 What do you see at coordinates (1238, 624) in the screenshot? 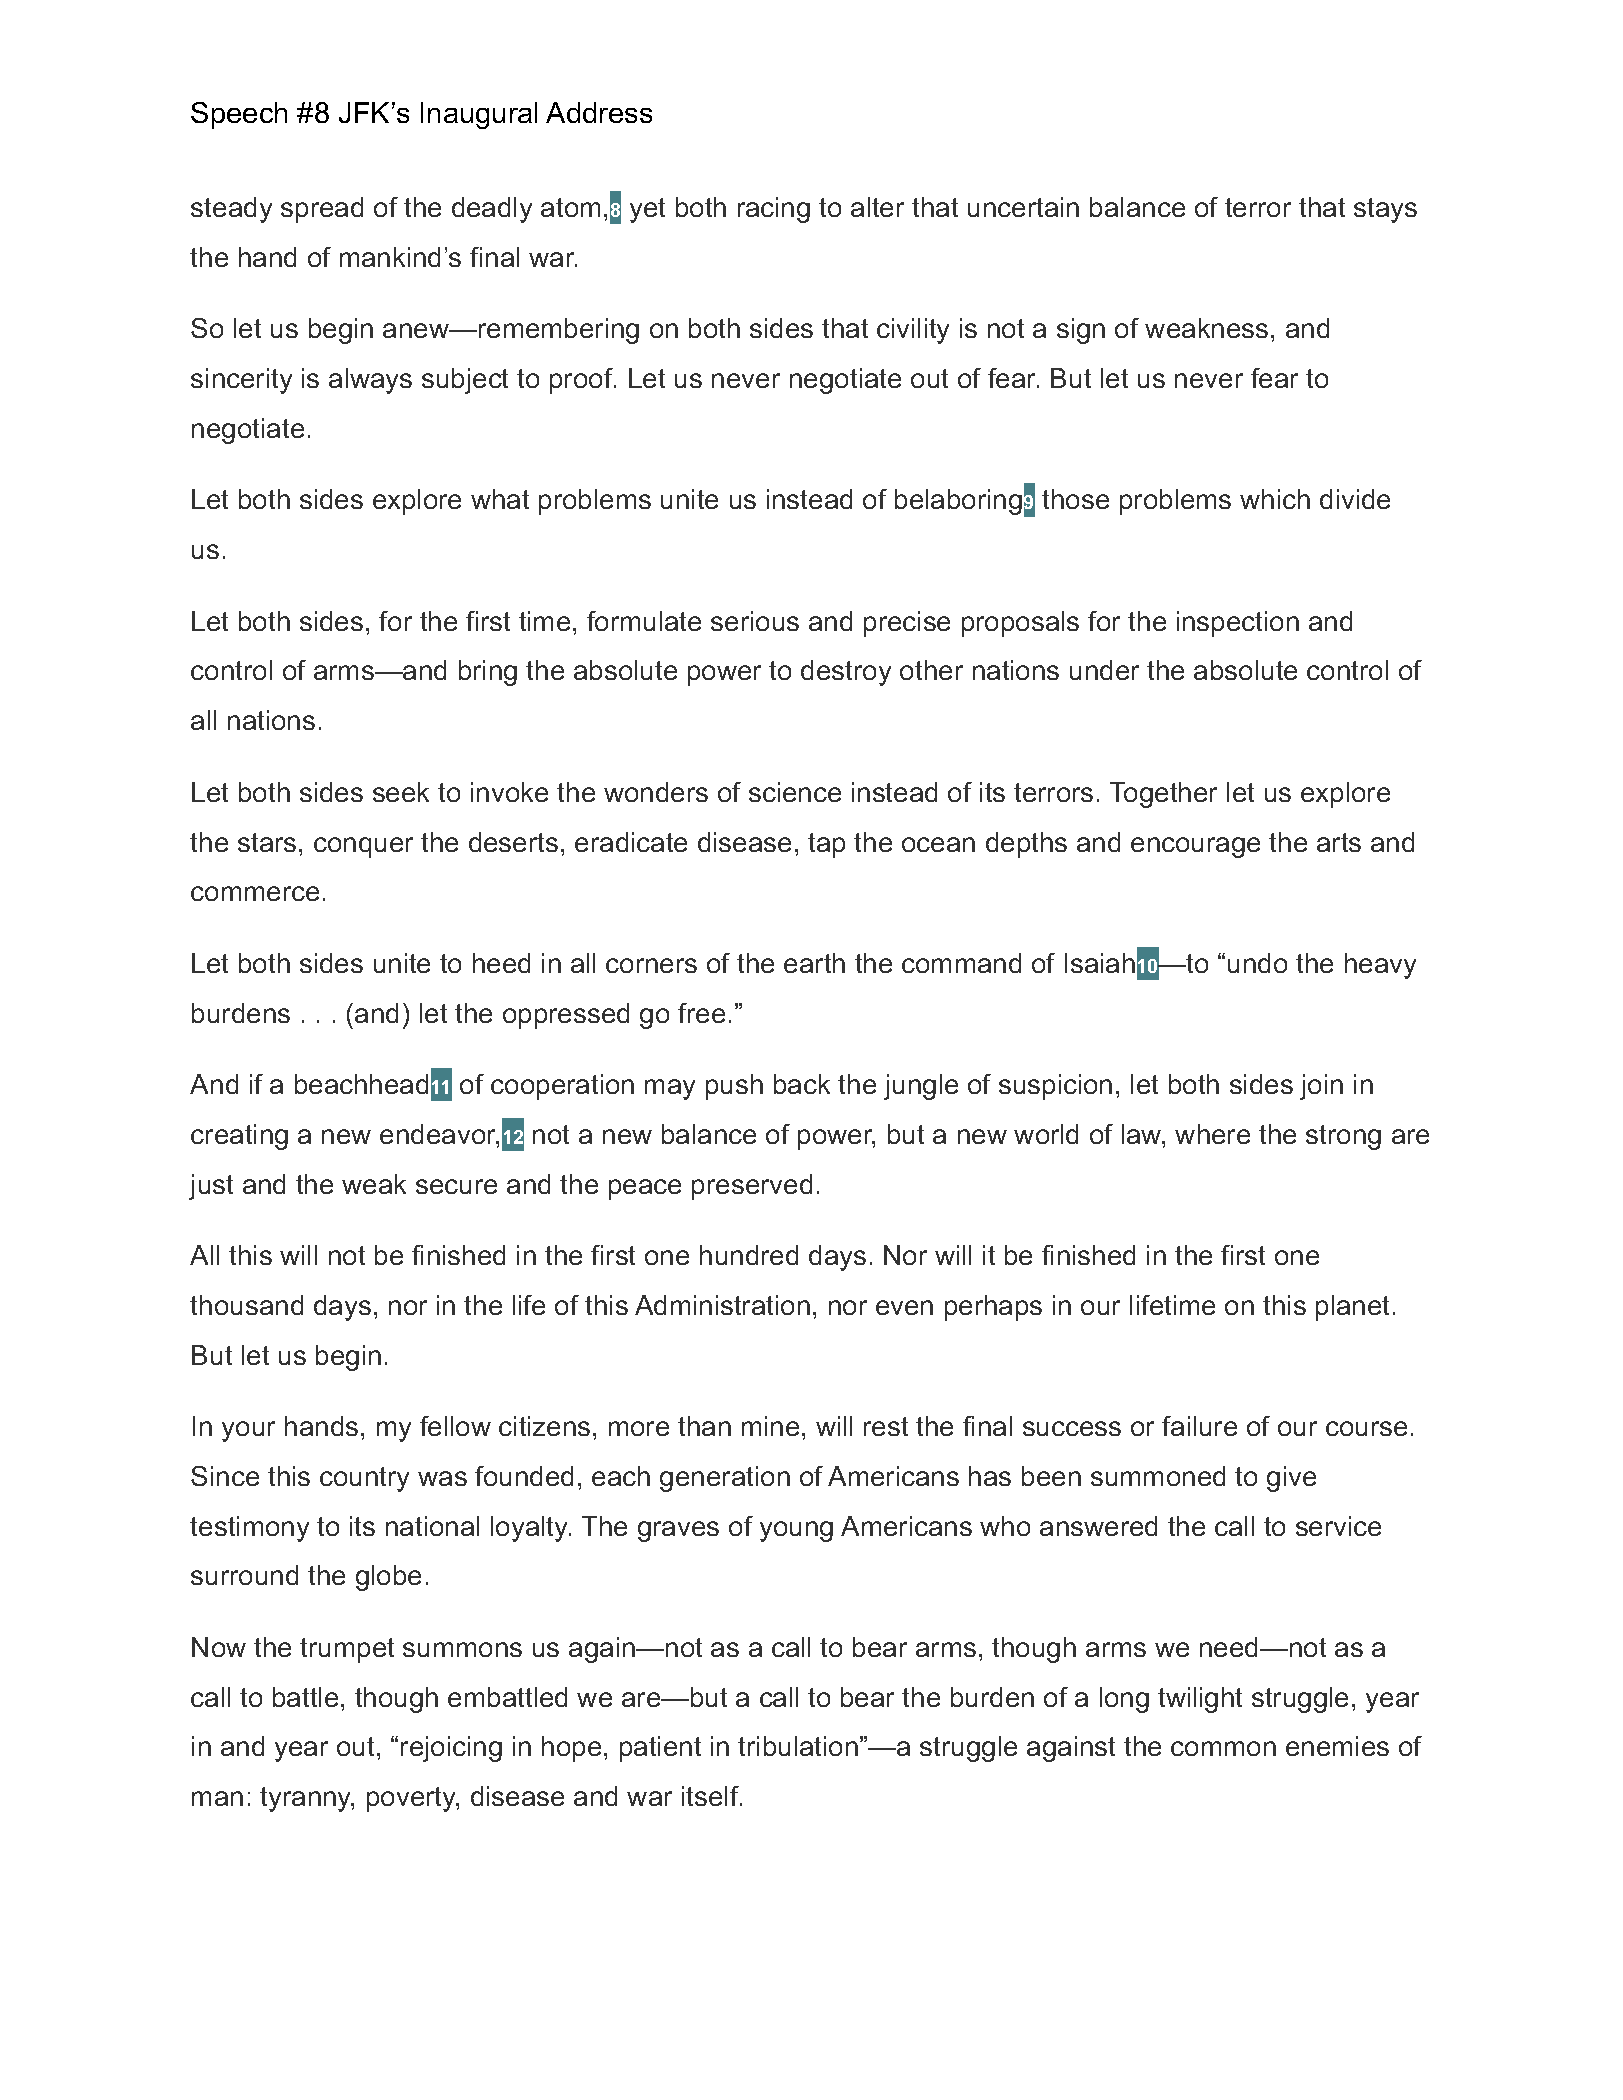
I see `inspection` at bounding box center [1238, 624].
